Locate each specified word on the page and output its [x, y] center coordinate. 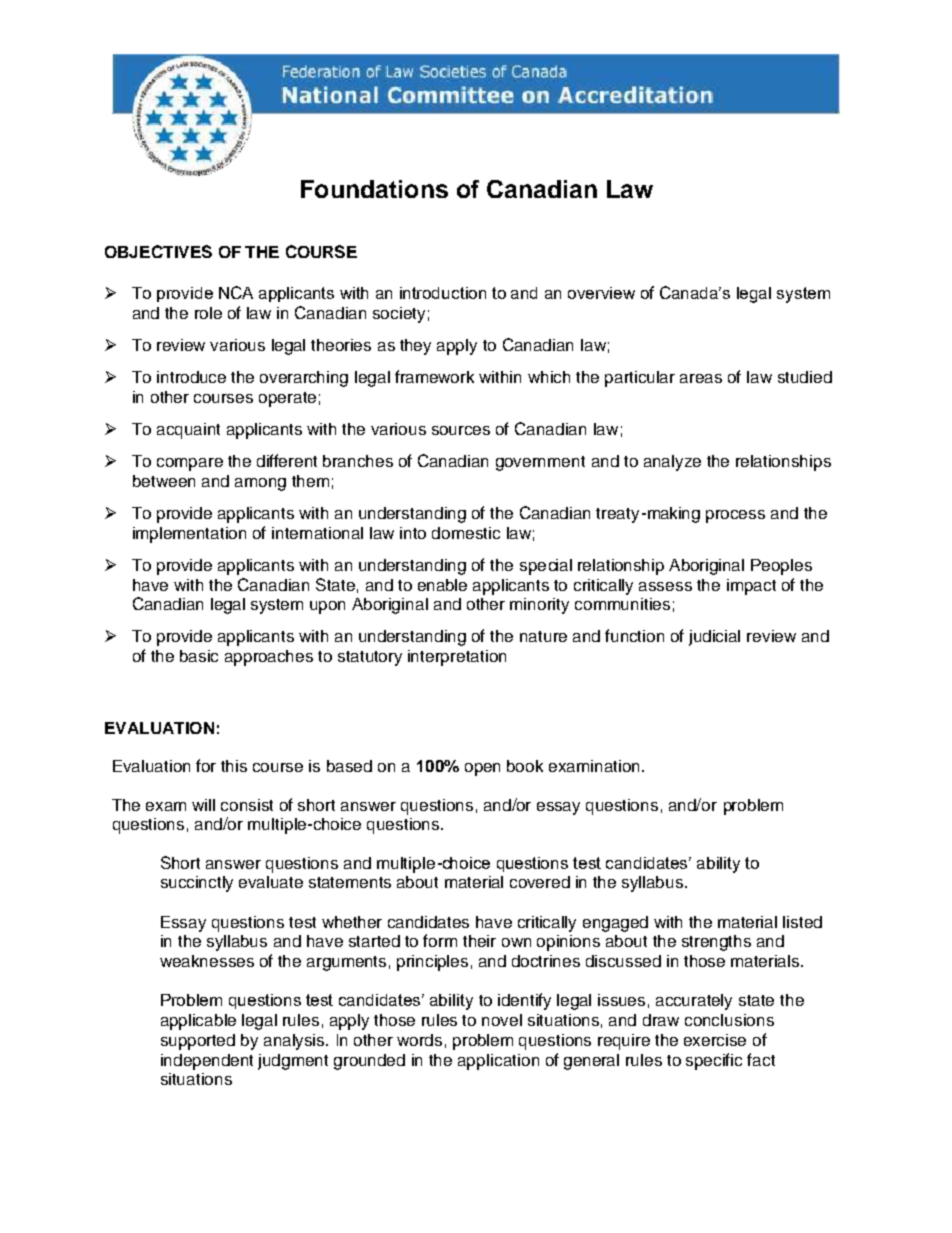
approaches [269, 658]
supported [198, 1042]
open [482, 769]
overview [601, 293]
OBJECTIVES [158, 251]
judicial [714, 638]
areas [701, 378]
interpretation [457, 658]
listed [802, 922]
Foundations [374, 189]
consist [247, 805]
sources [461, 430]
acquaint [188, 431]
